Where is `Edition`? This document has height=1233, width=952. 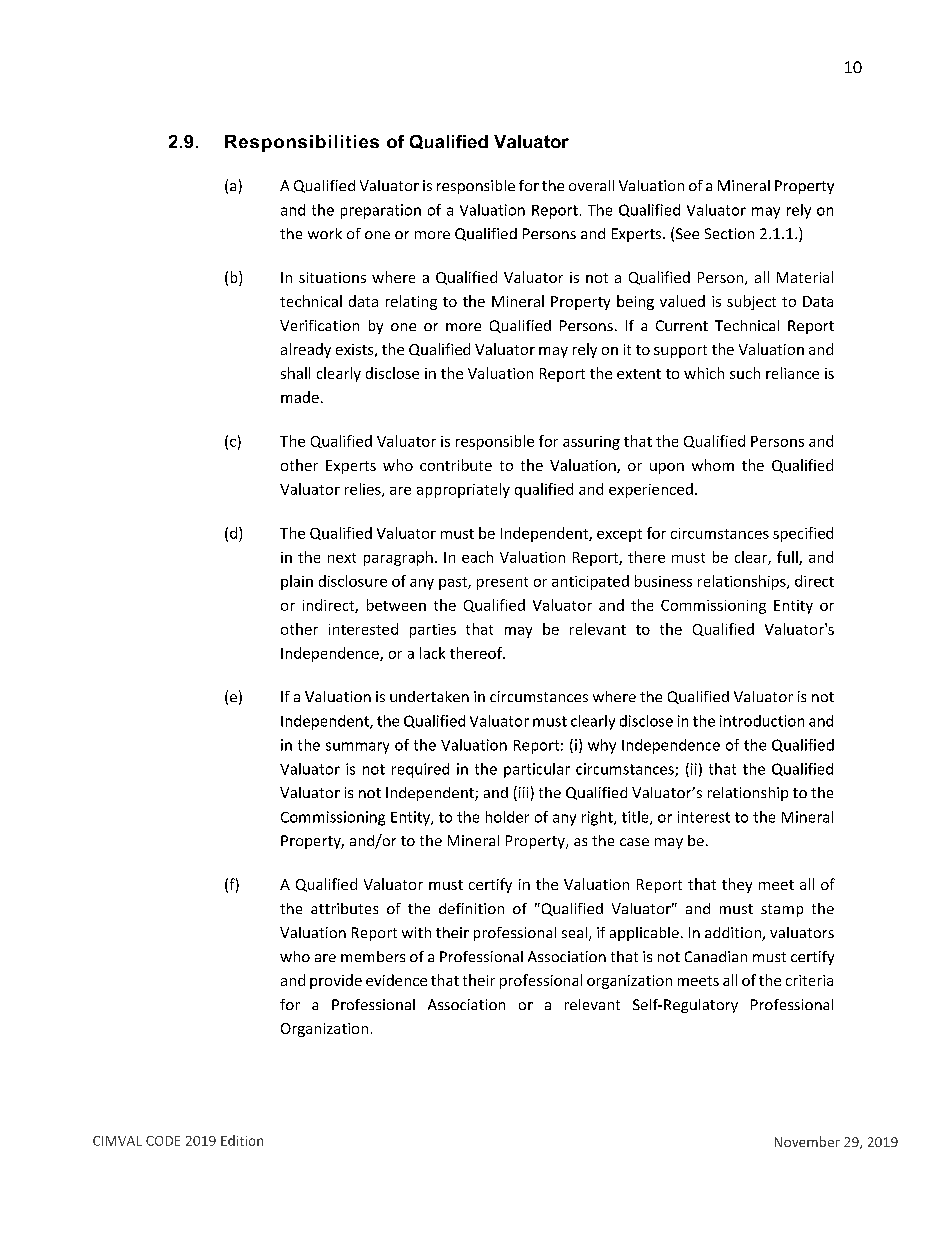
Edition is located at coordinates (242, 1140).
